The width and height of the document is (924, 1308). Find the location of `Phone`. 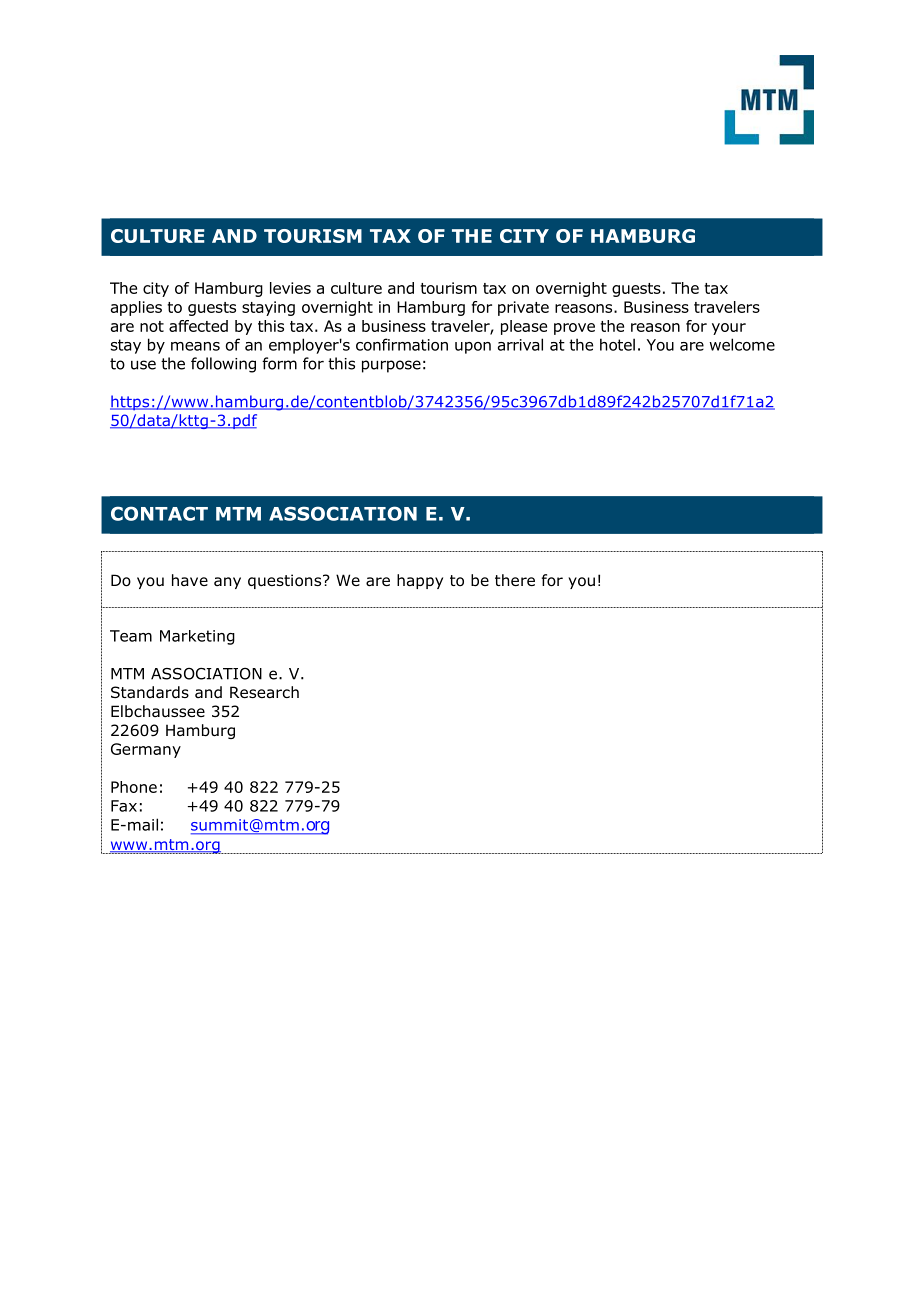

Phone is located at coordinates (134, 787).
